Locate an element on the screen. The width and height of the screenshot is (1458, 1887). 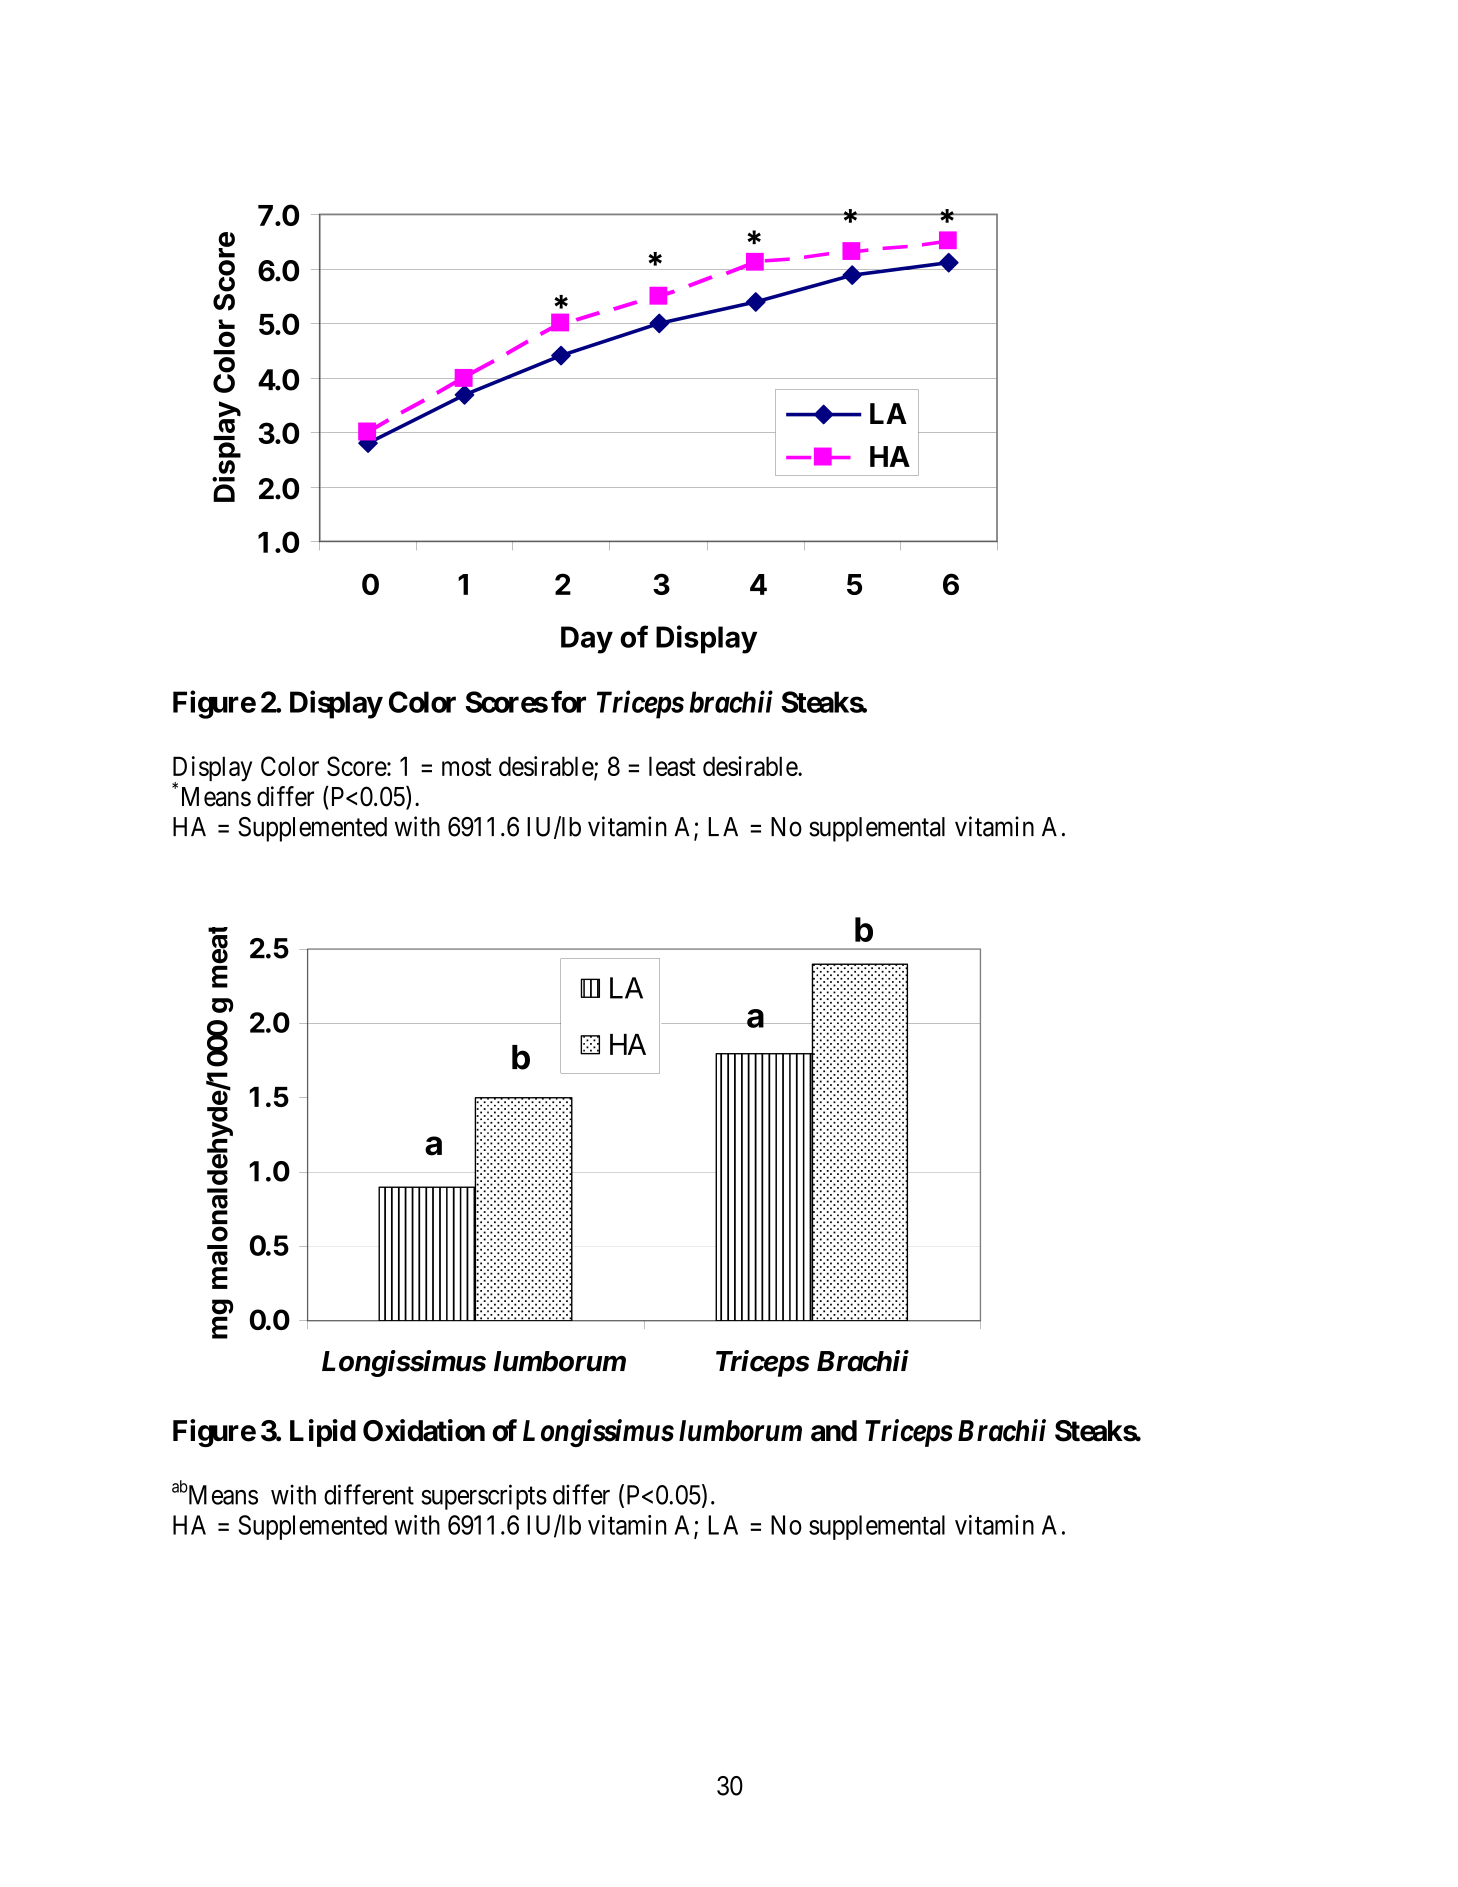
Day is located at coordinates (587, 640).
